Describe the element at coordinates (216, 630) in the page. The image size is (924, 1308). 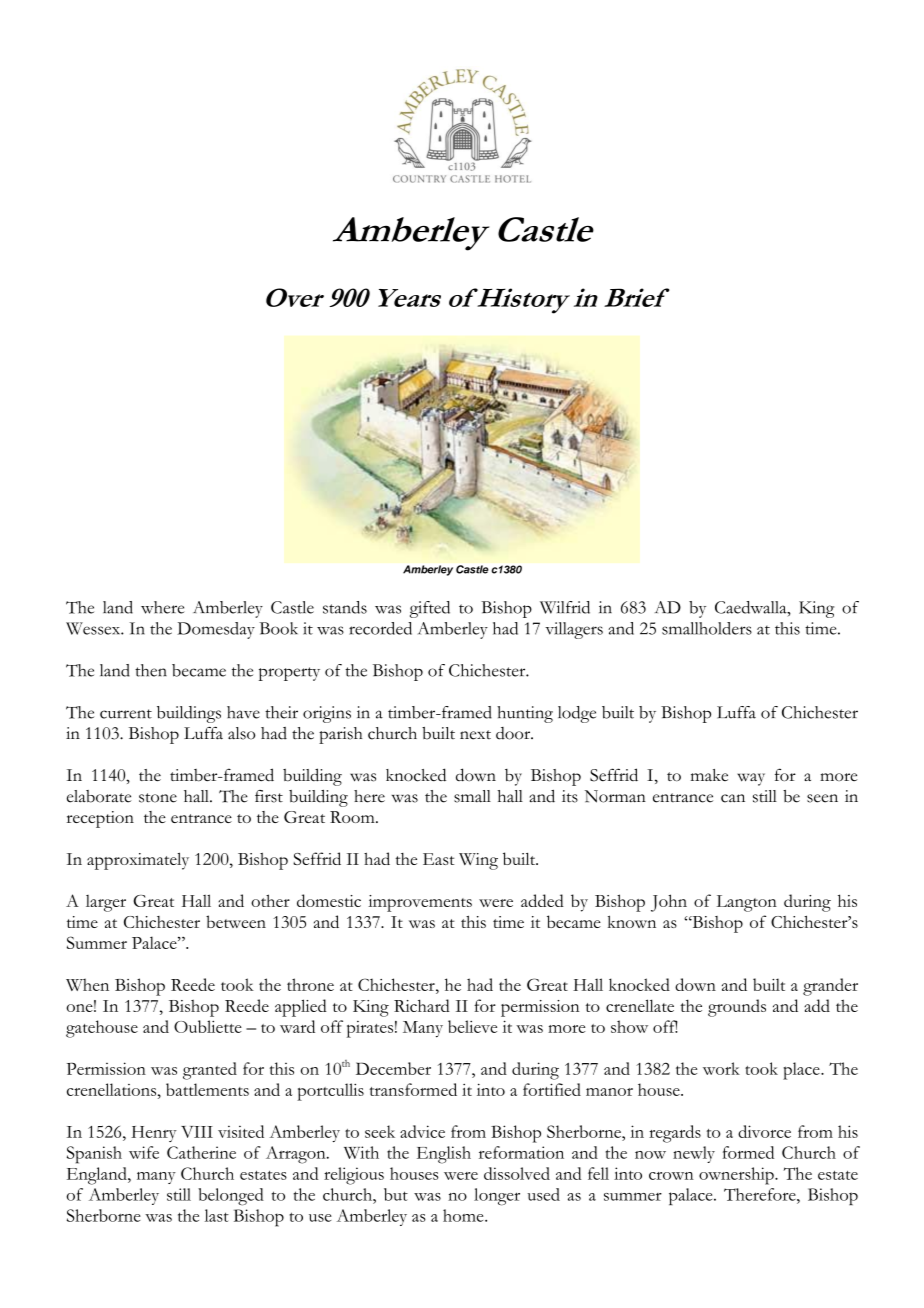
I see `Domesday` at that location.
